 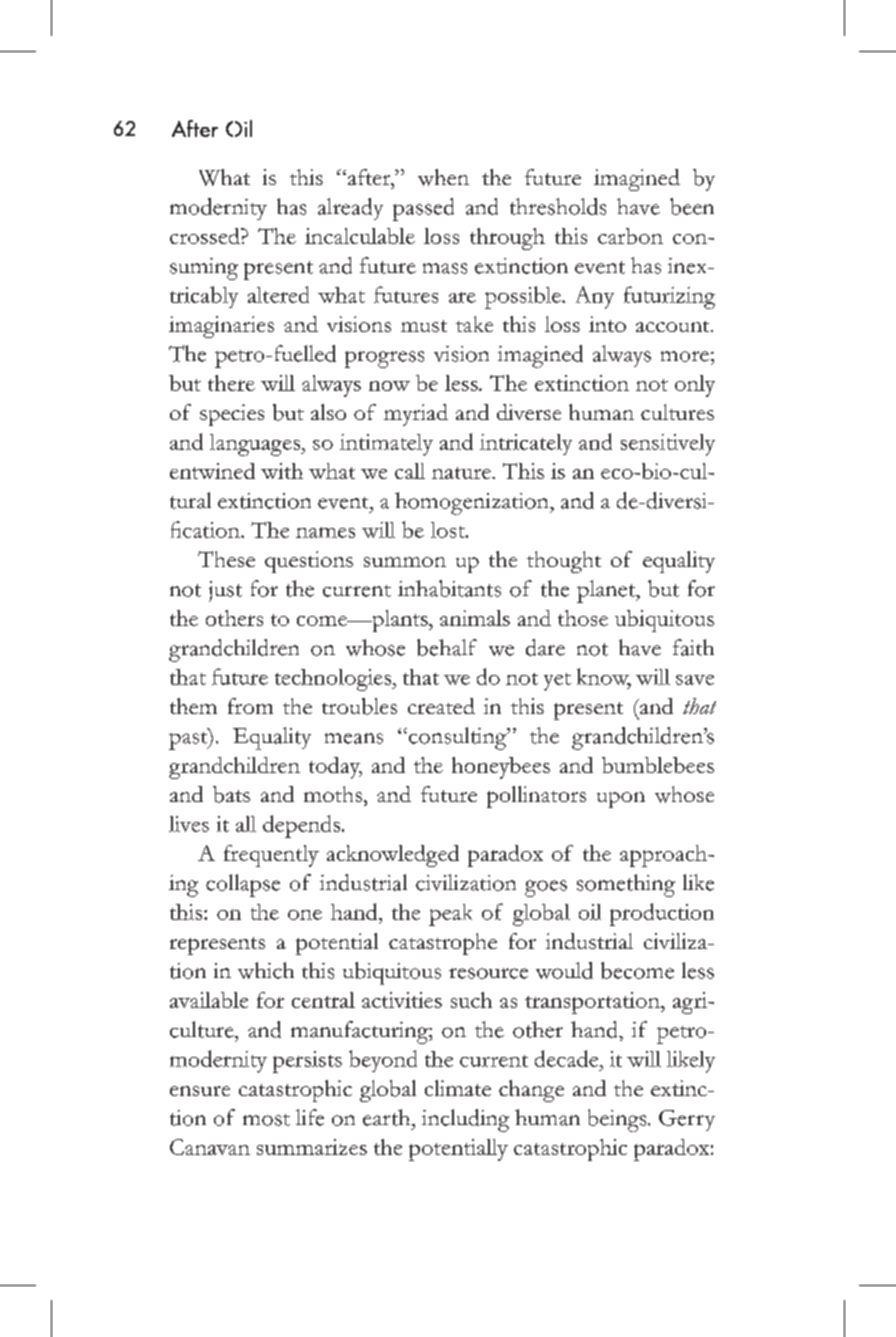 I want to click on most, so click(x=266, y=1120).
